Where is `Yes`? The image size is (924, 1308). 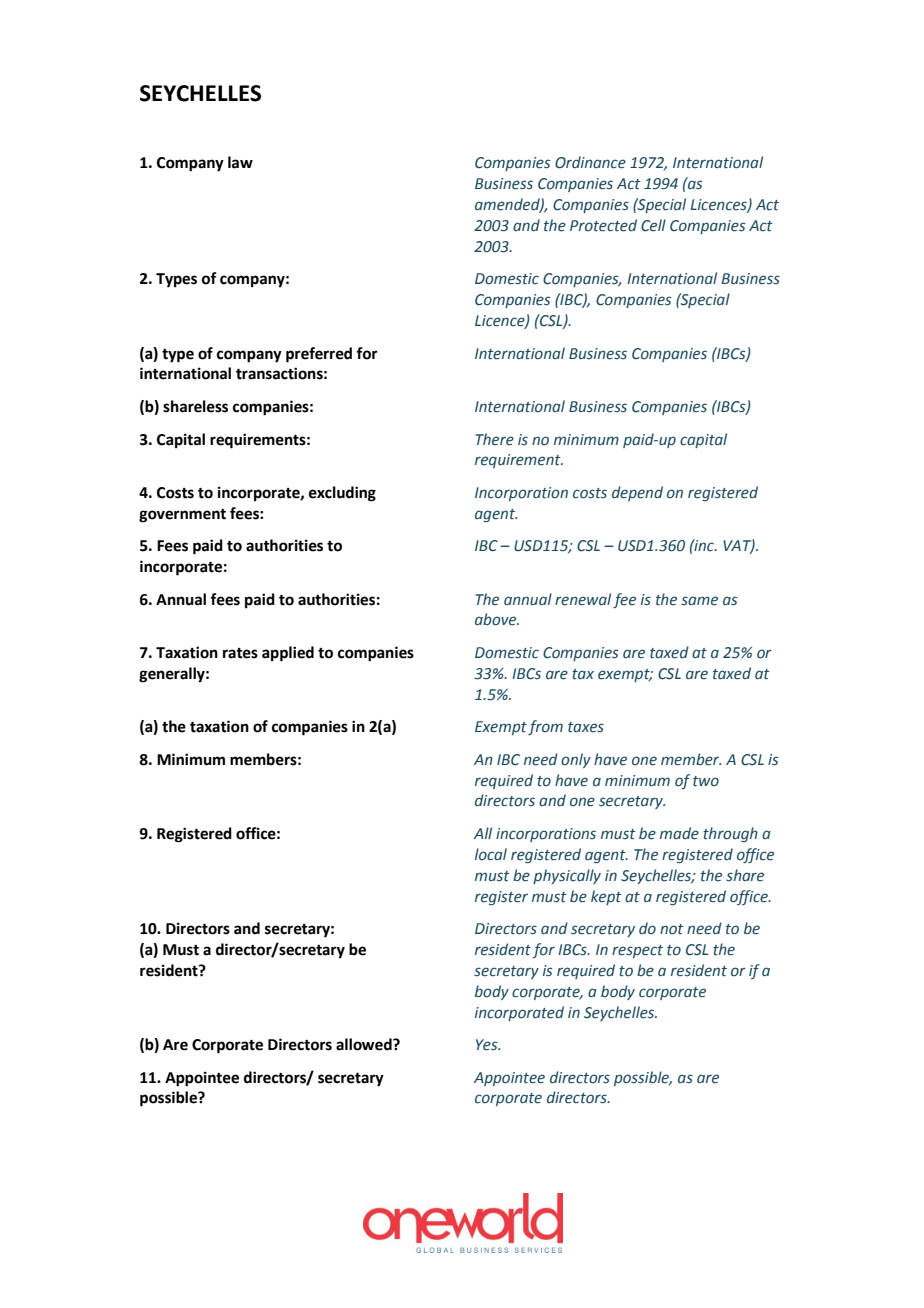
Yes is located at coordinates (488, 1045).
